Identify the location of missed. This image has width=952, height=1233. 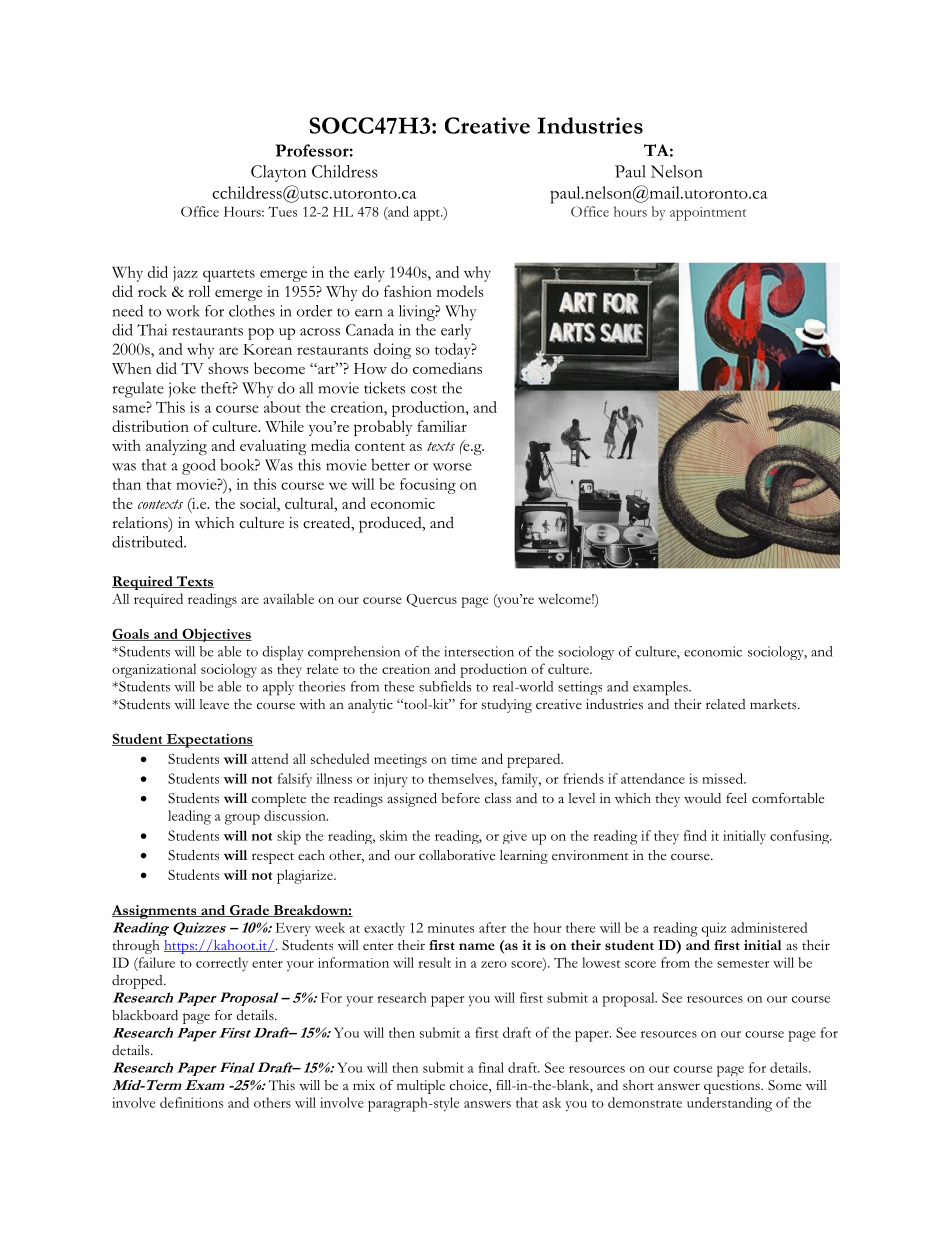
(723, 778).
